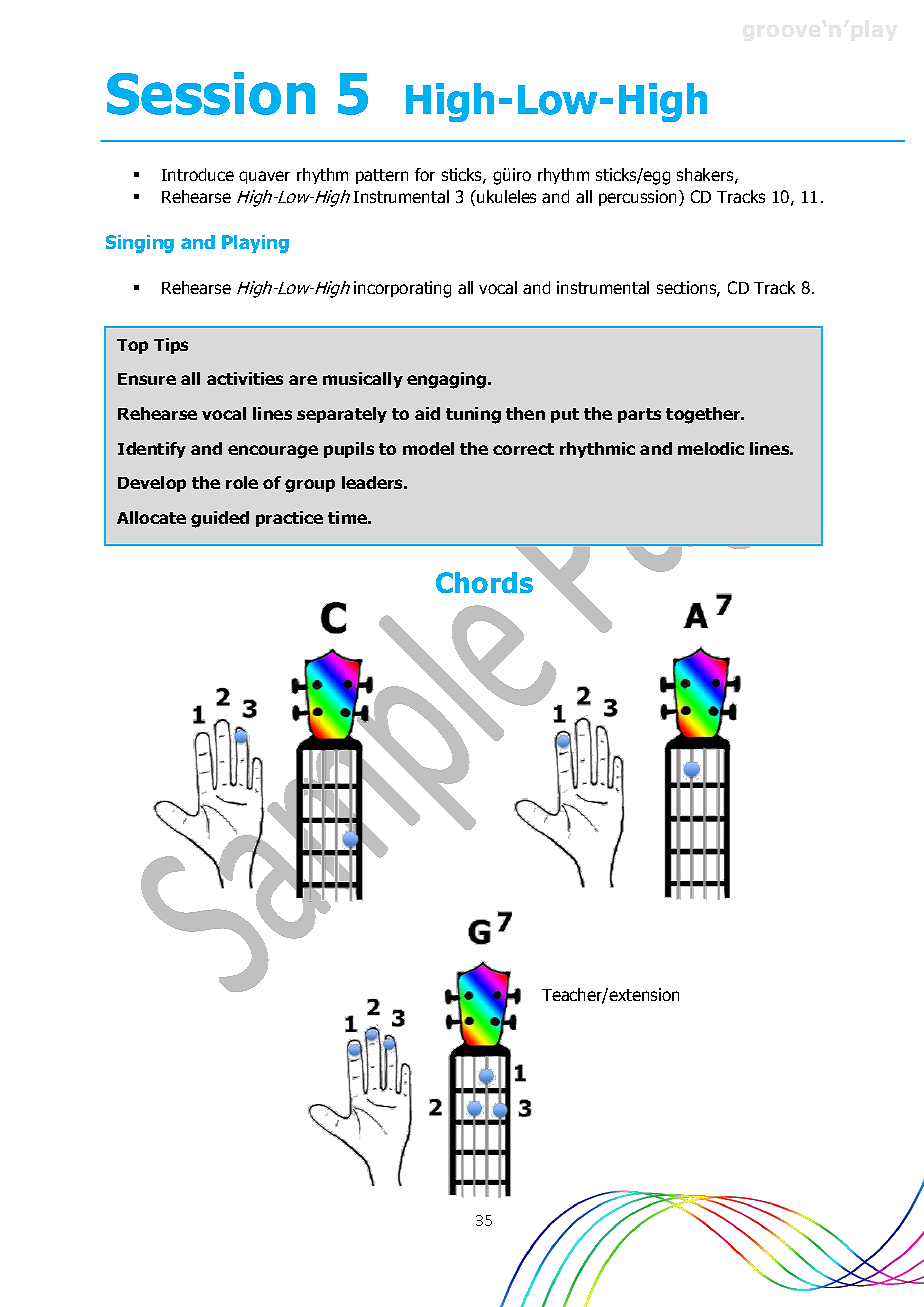 The height and width of the screenshot is (1307, 924). What do you see at coordinates (637, 198) in the screenshot?
I see `percussion` at bounding box center [637, 198].
